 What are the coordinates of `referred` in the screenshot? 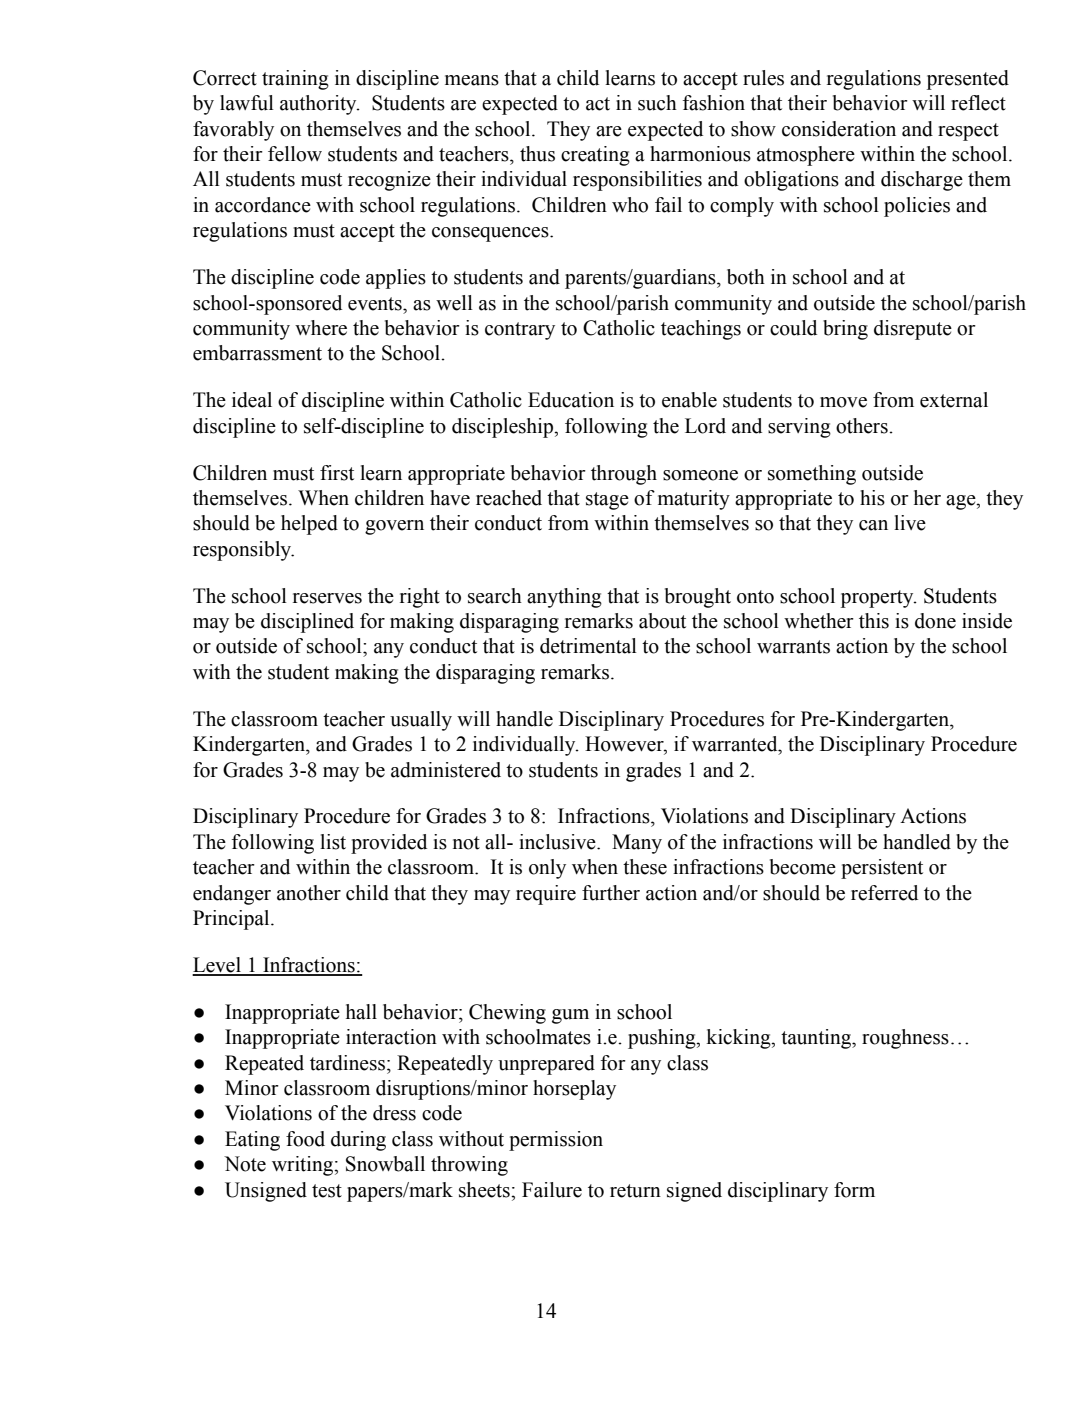 It's located at (884, 893).
